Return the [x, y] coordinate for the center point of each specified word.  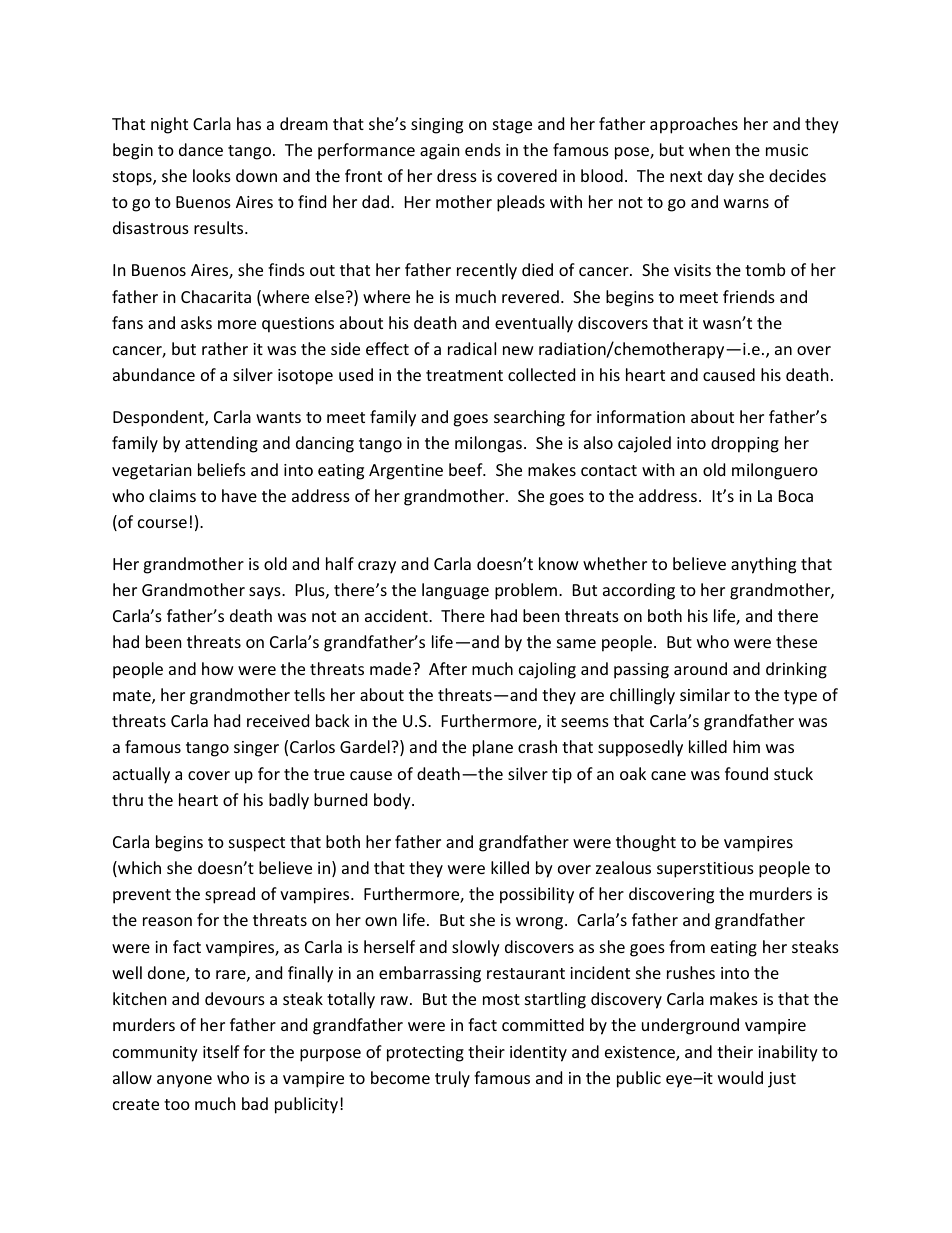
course [162, 523]
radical [472, 348]
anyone [184, 1081]
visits [692, 270]
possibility [537, 895]
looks [212, 175]
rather [225, 348]
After [448, 668]
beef [467, 469]
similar [705, 694]
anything [763, 565]
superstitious [705, 870]
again [440, 152]
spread [230, 895]
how [218, 668]
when [709, 149]
